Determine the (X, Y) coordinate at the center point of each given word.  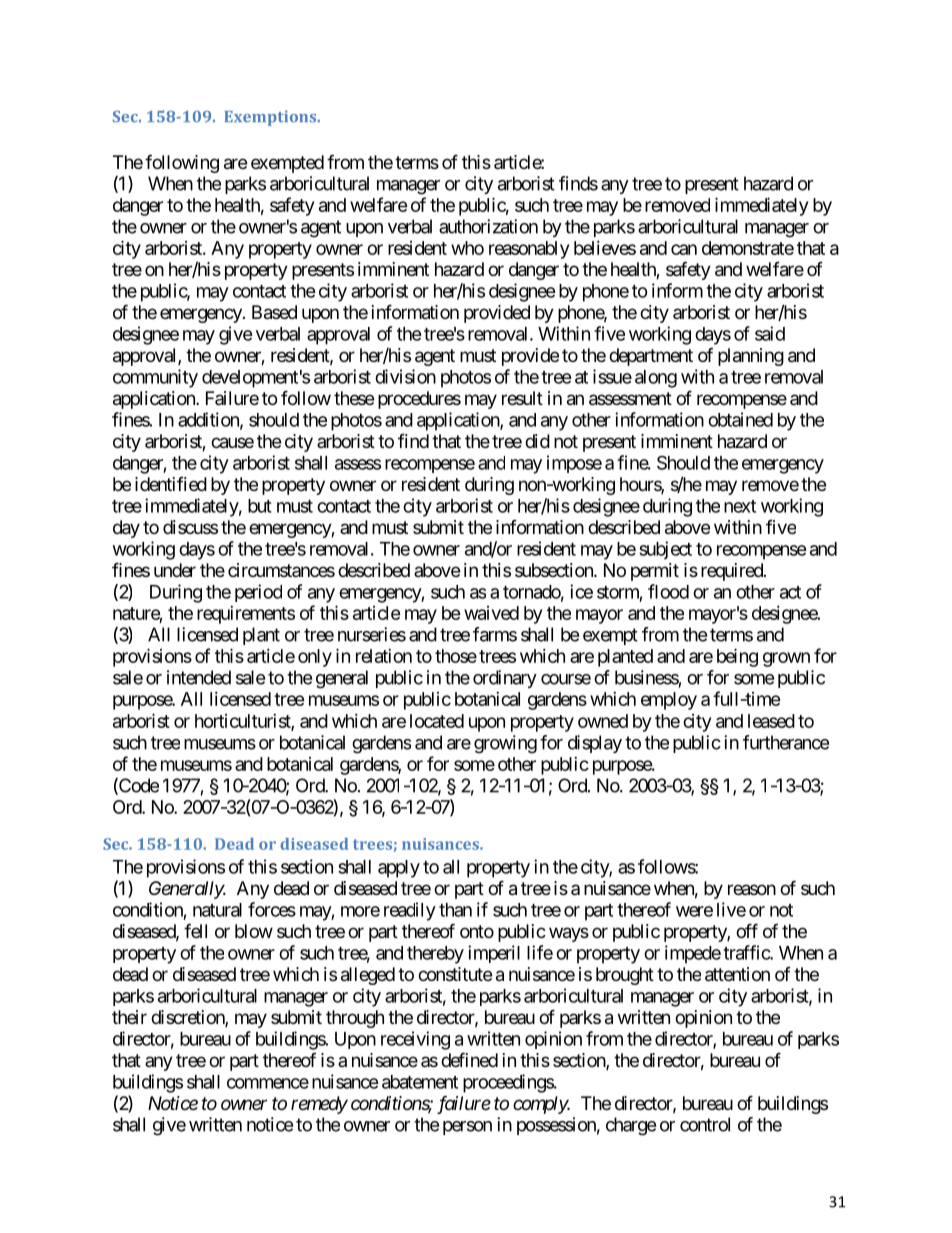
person (467, 1128)
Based (274, 312)
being (737, 657)
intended (199, 677)
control (705, 1124)
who (467, 248)
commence (268, 1083)
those (456, 656)
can (684, 249)
